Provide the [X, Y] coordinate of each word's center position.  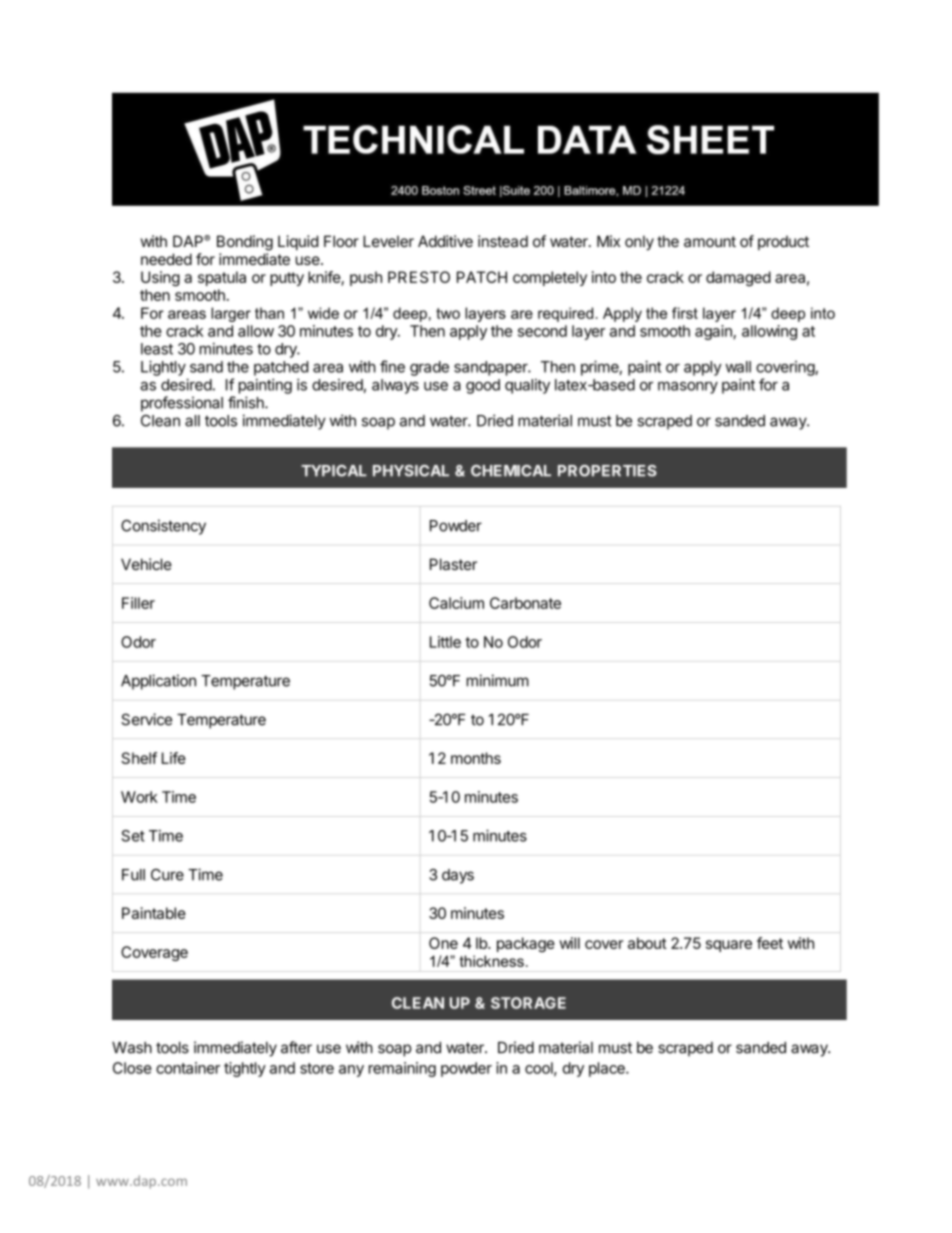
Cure [167, 875]
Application [158, 682]
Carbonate [525, 603]
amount [710, 241]
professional [182, 404]
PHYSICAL [411, 471]
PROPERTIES [607, 471]
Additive [445, 241]
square [729, 946]
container [188, 1068]
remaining [402, 1069]
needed [166, 259]
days [458, 876]
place [608, 1069]
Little [445, 642]
